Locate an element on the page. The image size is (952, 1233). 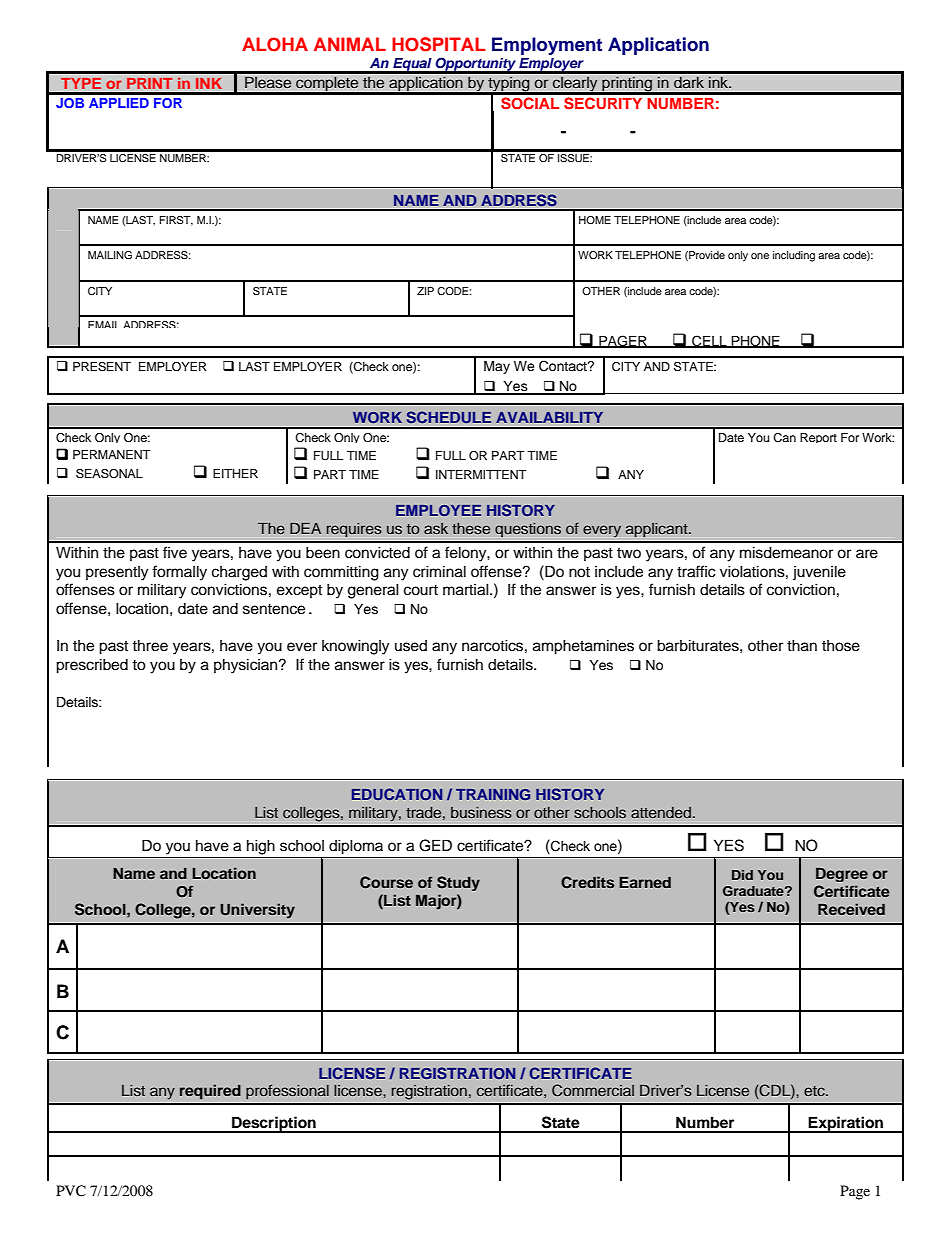
ALOHA is located at coordinates (275, 44).
